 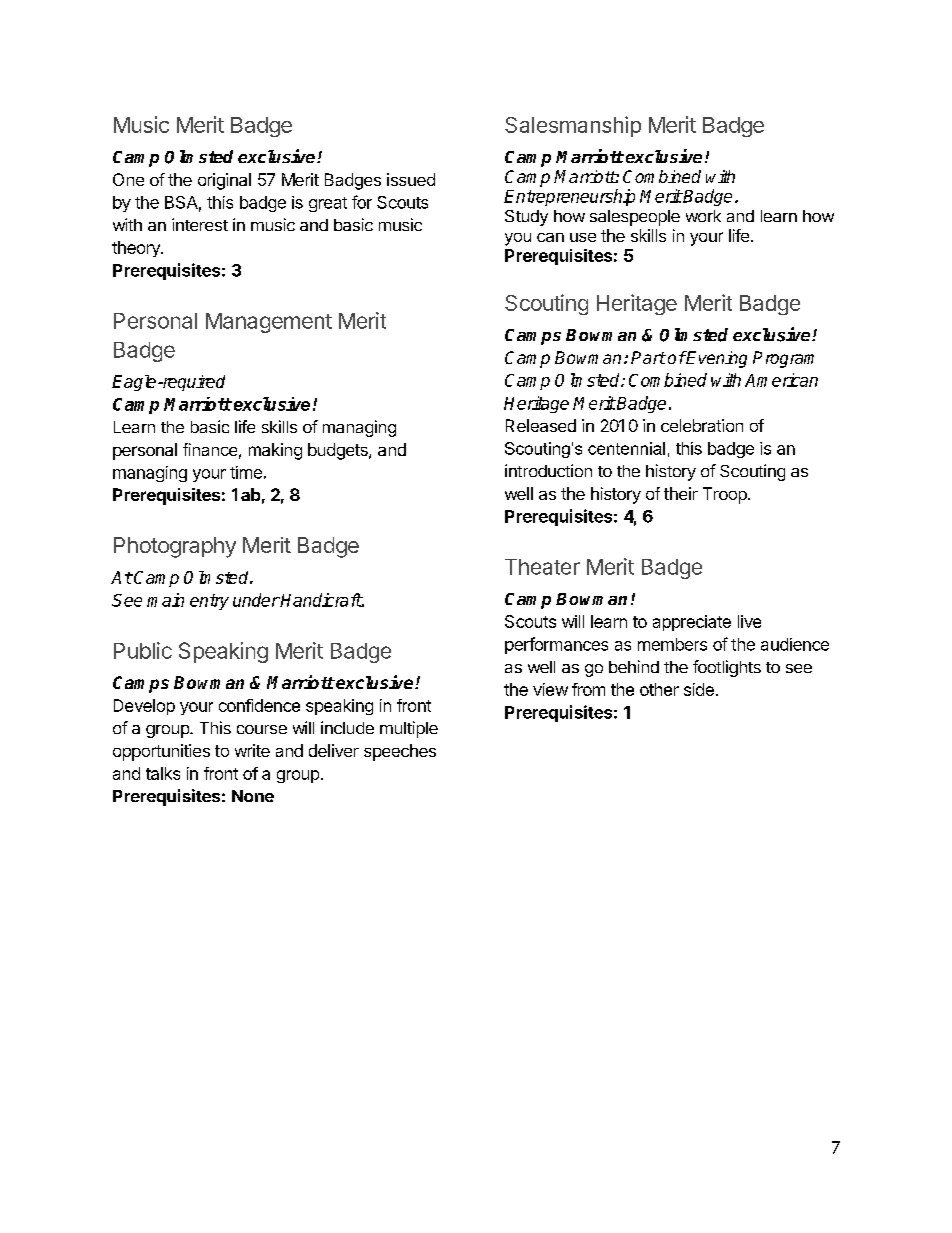 I want to click on time, so click(x=246, y=472).
